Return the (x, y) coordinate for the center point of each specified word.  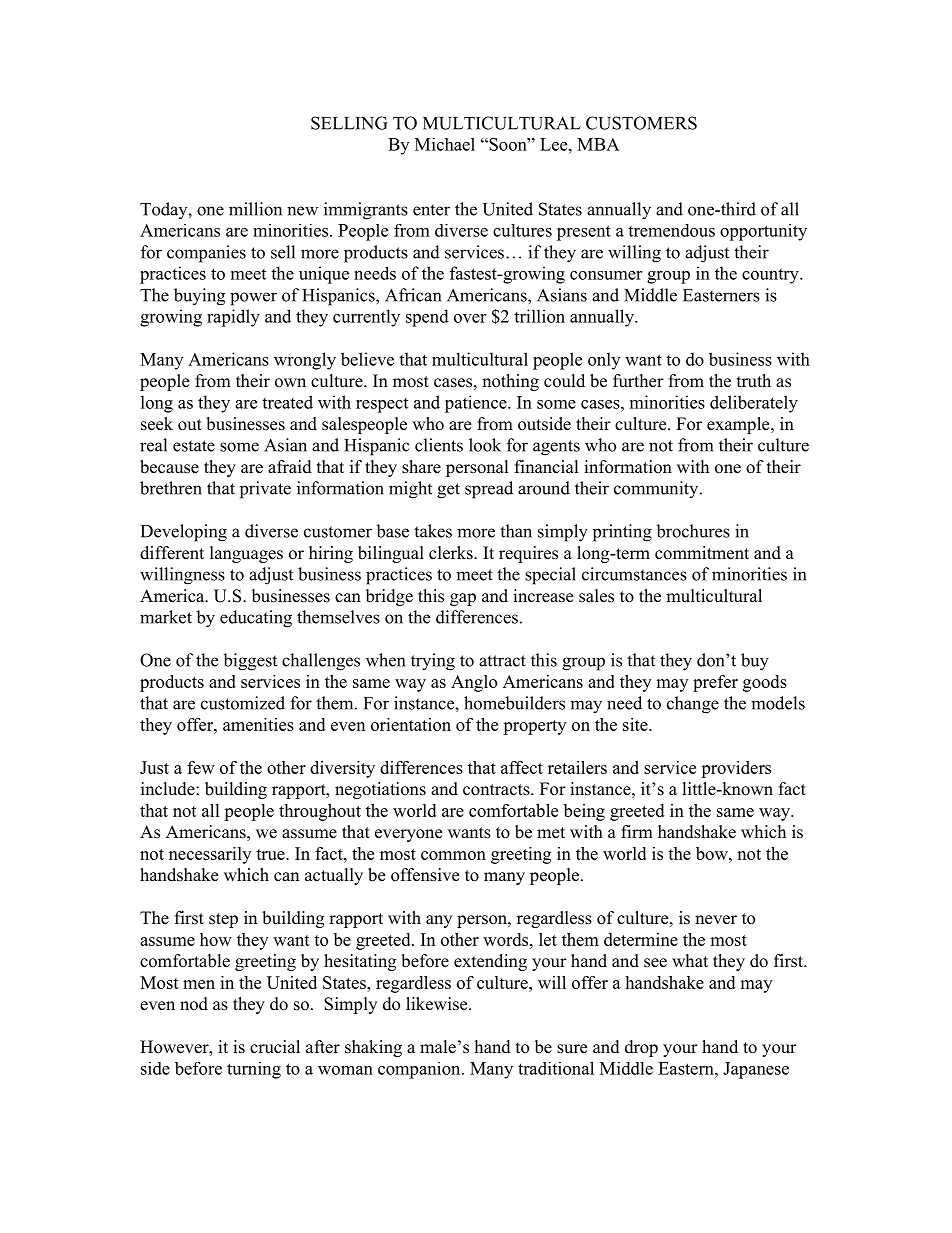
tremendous (671, 230)
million (255, 209)
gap (463, 599)
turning (254, 1070)
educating (256, 619)
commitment (702, 553)
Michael (445, 144)
